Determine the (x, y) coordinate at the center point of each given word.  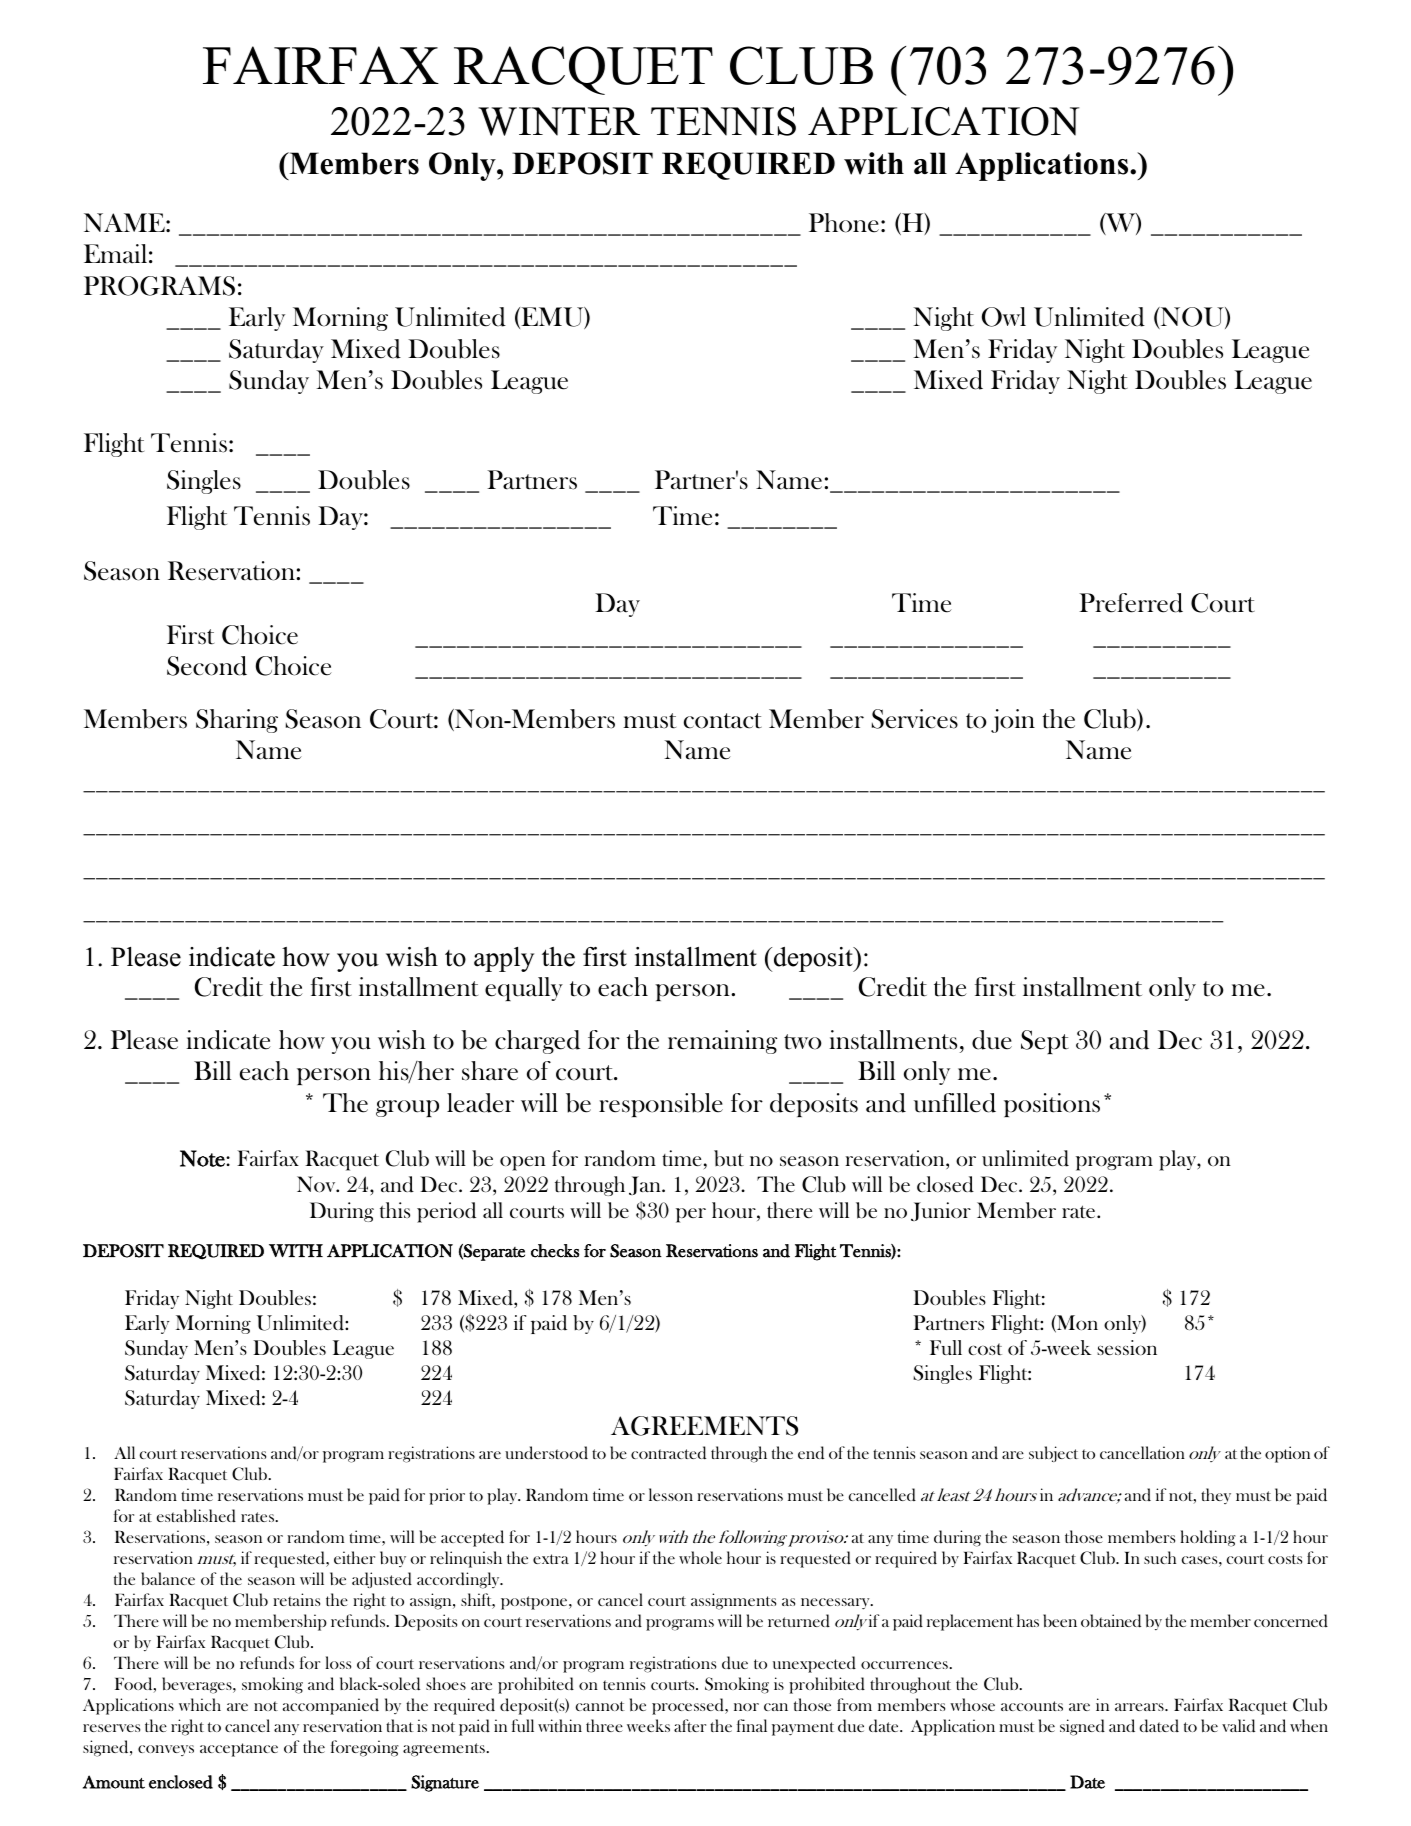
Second (207, 666)
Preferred (1131, 603)
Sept (1045, 1042)
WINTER (559, 121)
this (395, 1210)
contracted (668, 1453)
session (1127, 1347)
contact (723, 721)
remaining (722, 1042)
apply (504, 959)
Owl (1004, 317)
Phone (844, 223)
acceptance (239, 1750)
